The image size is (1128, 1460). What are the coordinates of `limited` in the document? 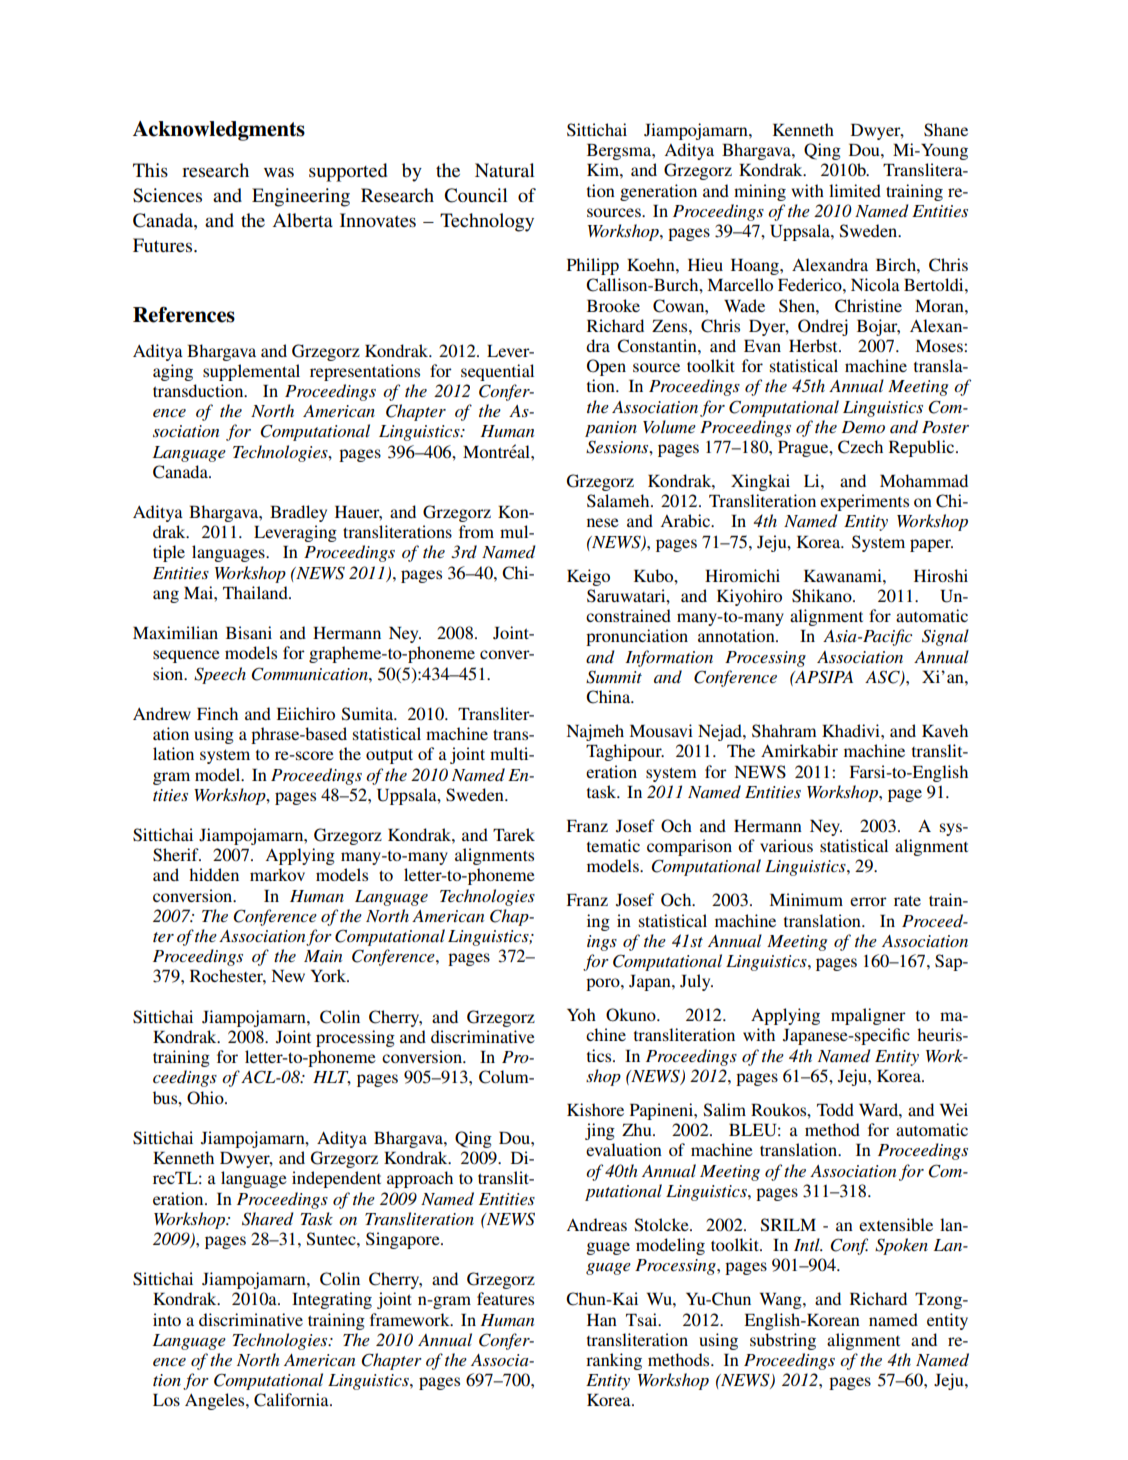 It's located at (855, 190).
